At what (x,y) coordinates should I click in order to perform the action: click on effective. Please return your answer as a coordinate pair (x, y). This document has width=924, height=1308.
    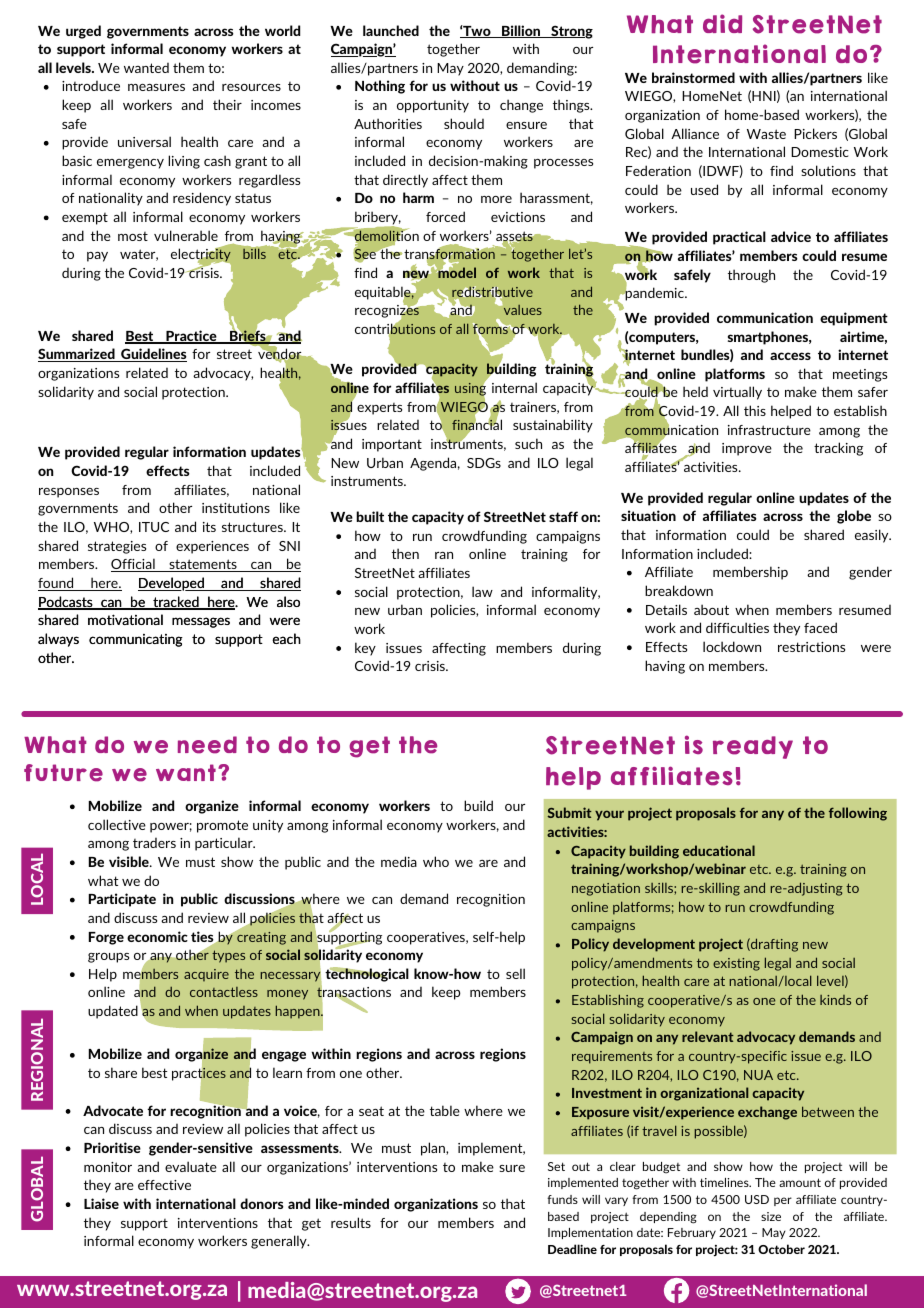
    Looking at the image, I should click on (164, 1185).
